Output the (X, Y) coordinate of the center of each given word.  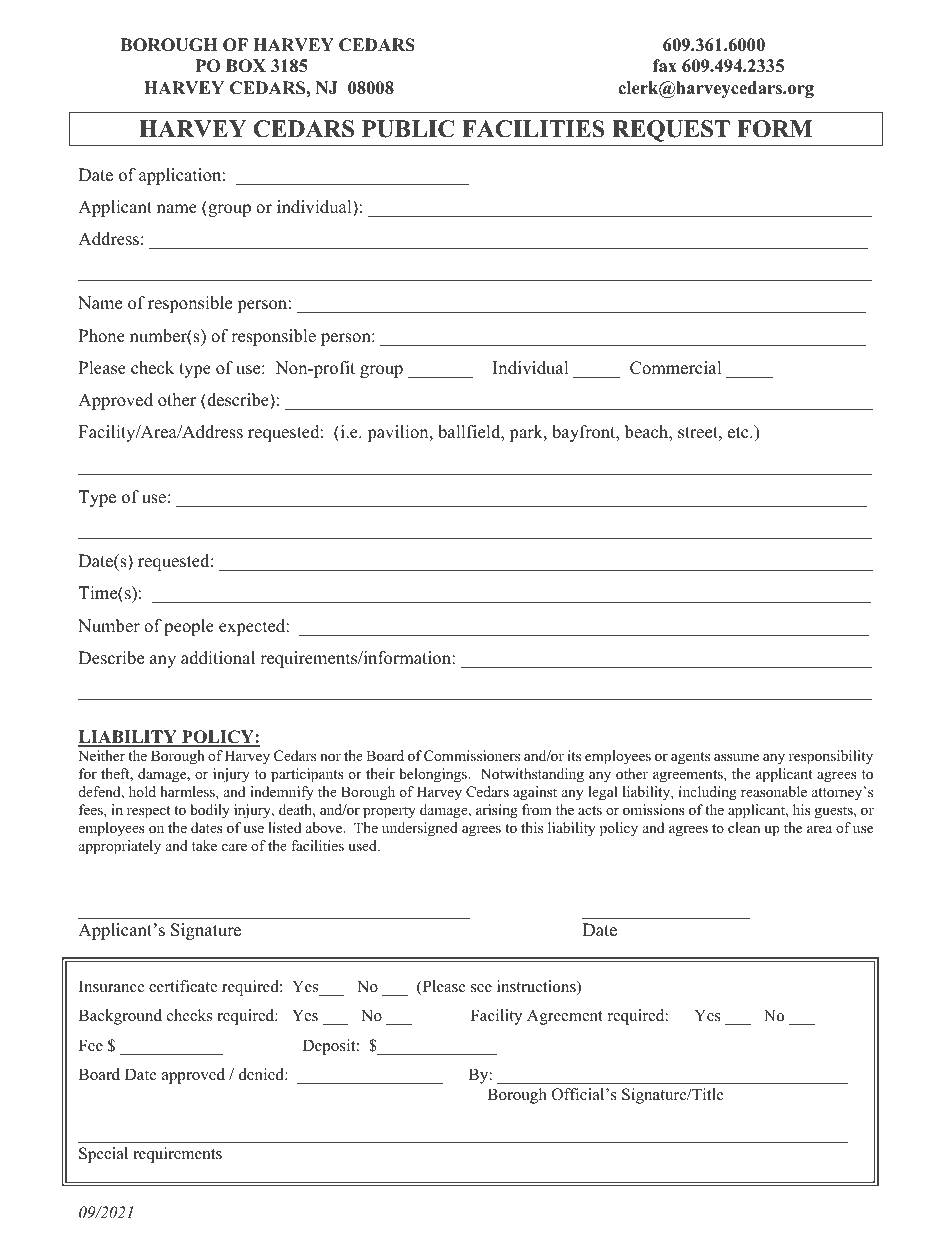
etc (739, 433)
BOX (246, 66)
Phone (102, 336)
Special (103, 1155)
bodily (210, 811)
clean (744, 827)
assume (736, 757)
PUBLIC (408, 129)
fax (665, 65)
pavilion (399, 433)
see (481, 988)
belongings (434, 775)
